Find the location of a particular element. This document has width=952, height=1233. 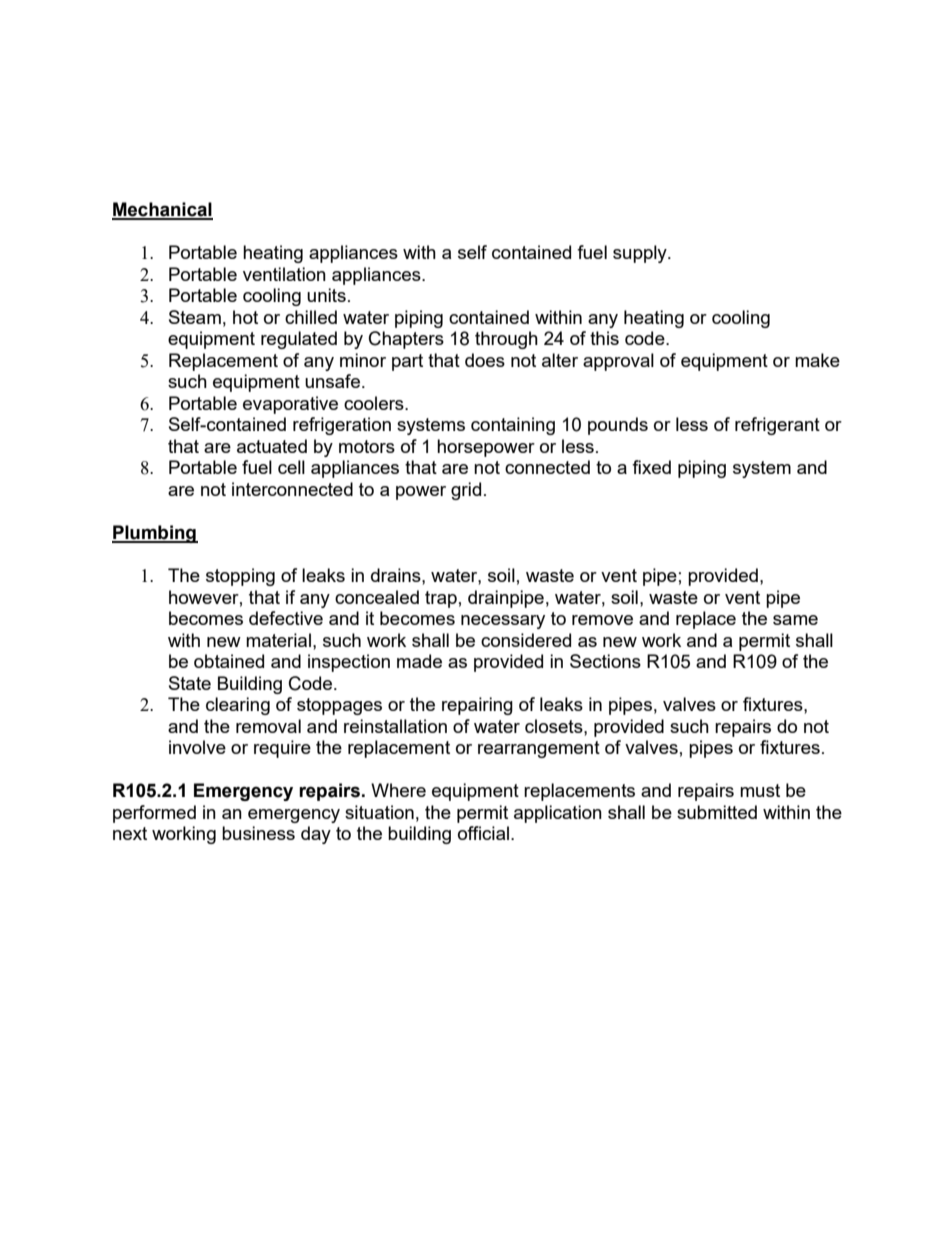

Mechanical is located at coordinates (162, 210).
